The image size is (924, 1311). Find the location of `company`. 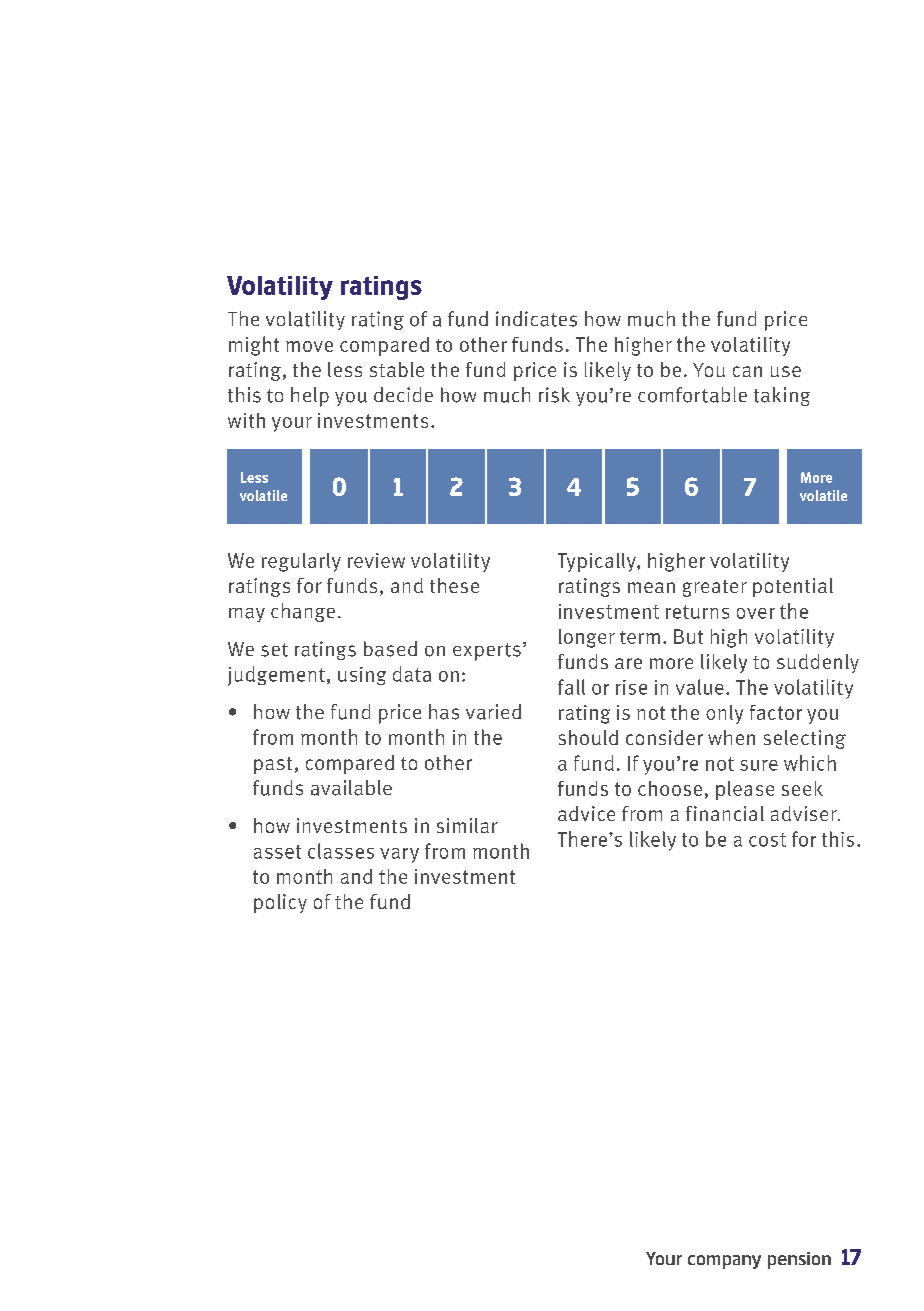

company is located at coordinates (724, 1262).
